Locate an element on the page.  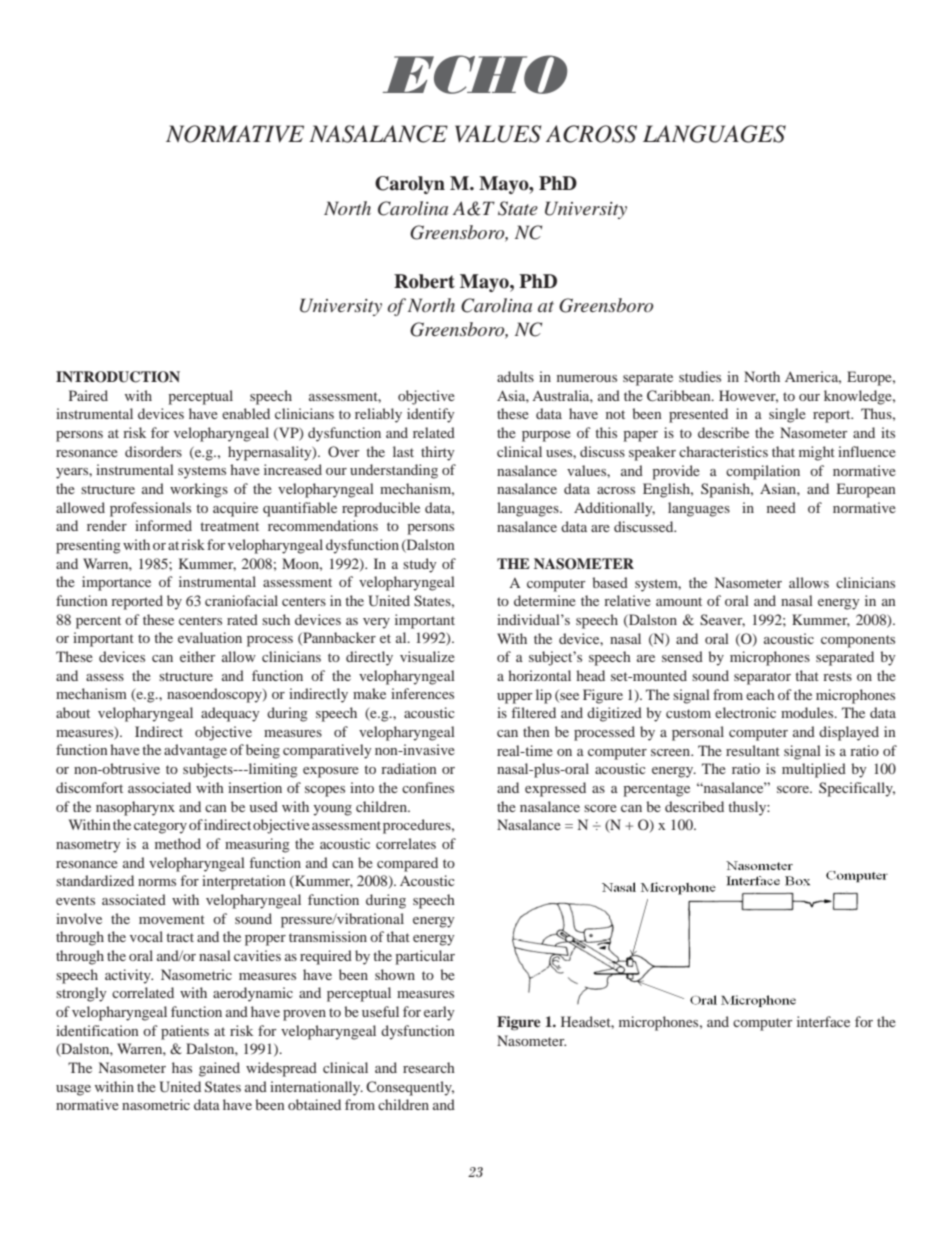
single is located at coordinates (787, 415).
